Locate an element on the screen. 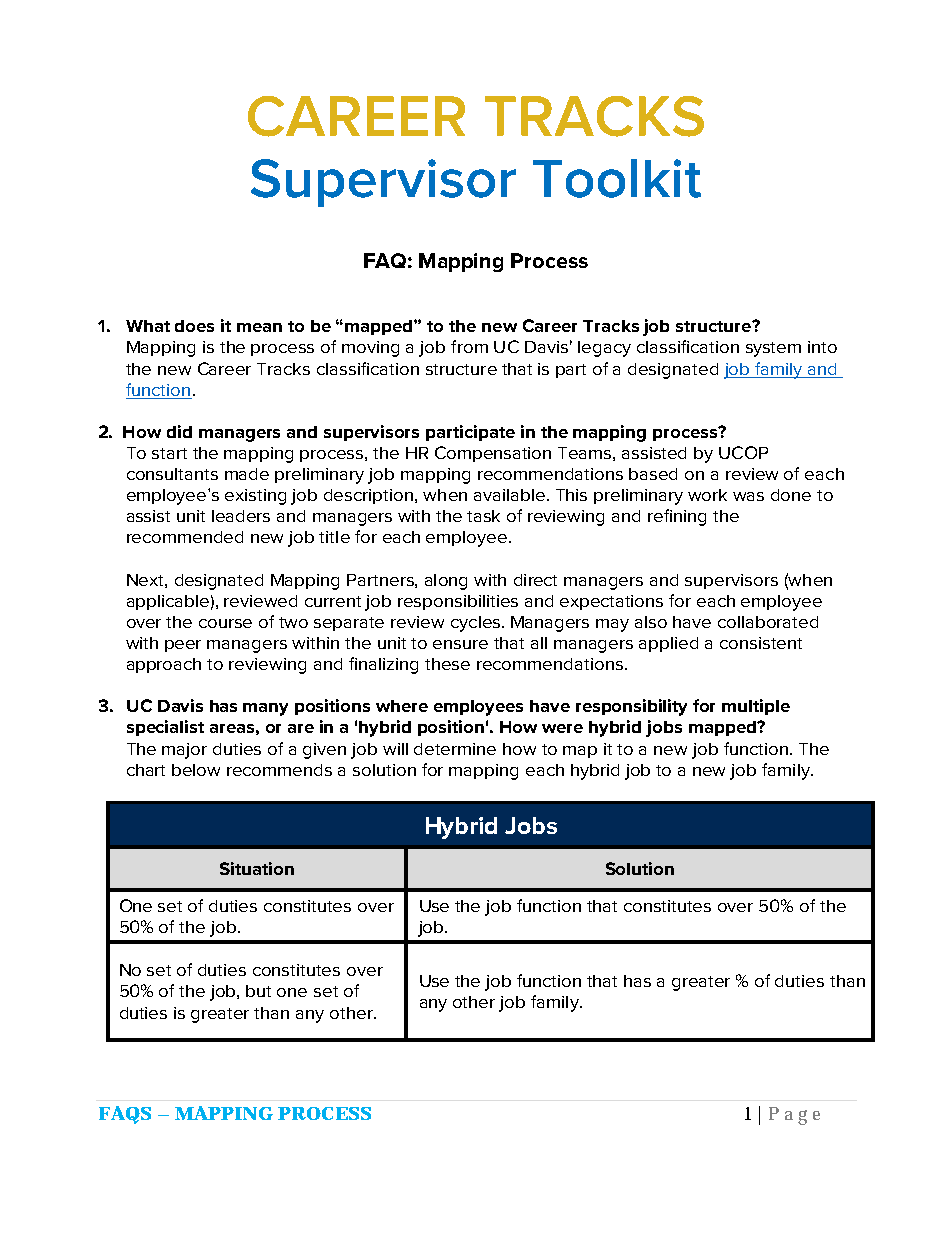 This screenshot has width=952, height=1233. ensure is located at coordinates (460, 644).
